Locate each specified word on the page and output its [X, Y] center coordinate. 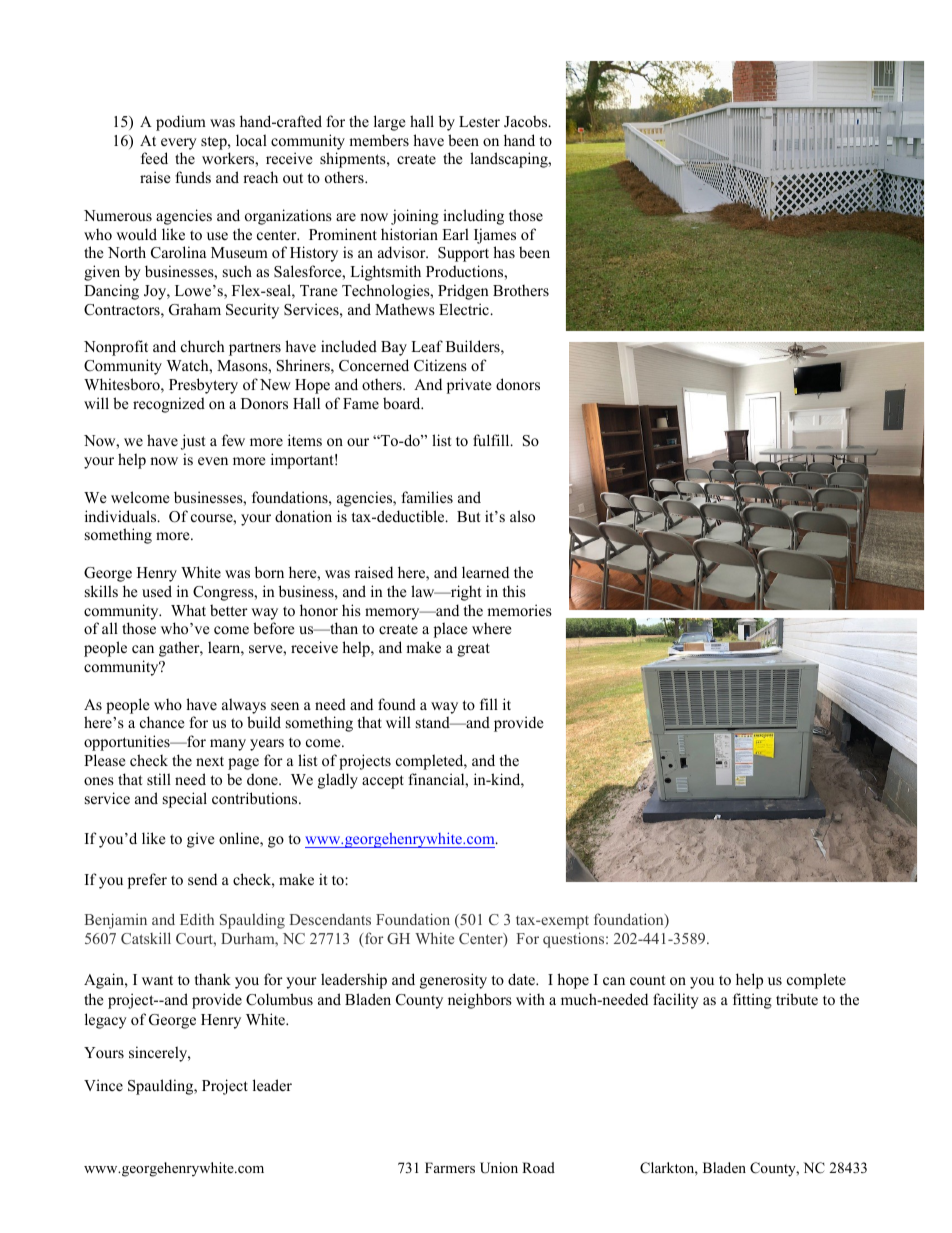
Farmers [450, 1167]
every [179, 144]
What [188, 610]
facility [676, 1001]
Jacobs [527, 121]
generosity [453, 981]
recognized [169, 405]
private [469, 386]
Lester [479, 121]
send [202, 879]
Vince [103, 1085]
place [450, 630]
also [522, 516]
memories [519, 610]
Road [538, 1167]
